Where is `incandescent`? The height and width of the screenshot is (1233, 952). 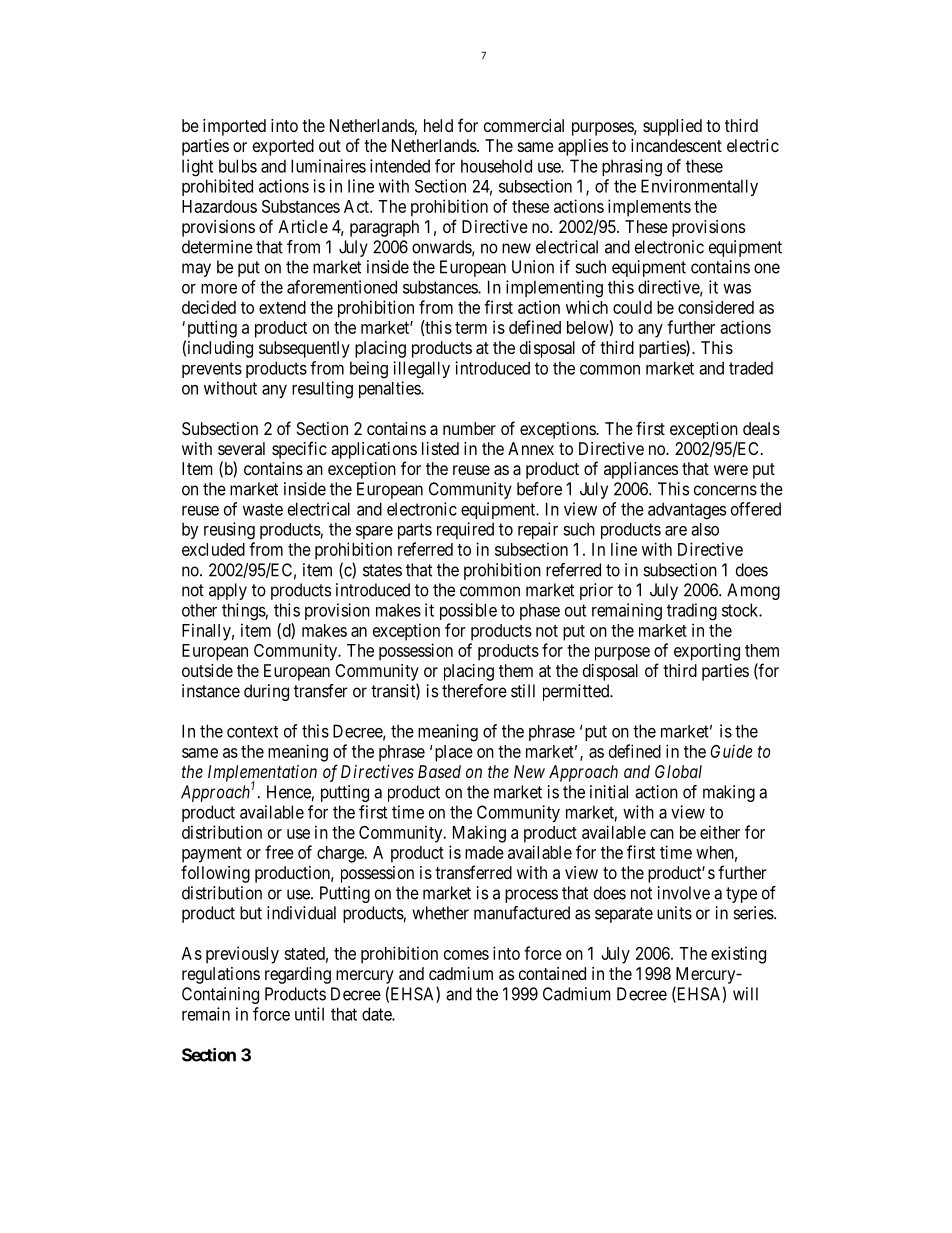
incandescent is located at coordinates (676, 145).
